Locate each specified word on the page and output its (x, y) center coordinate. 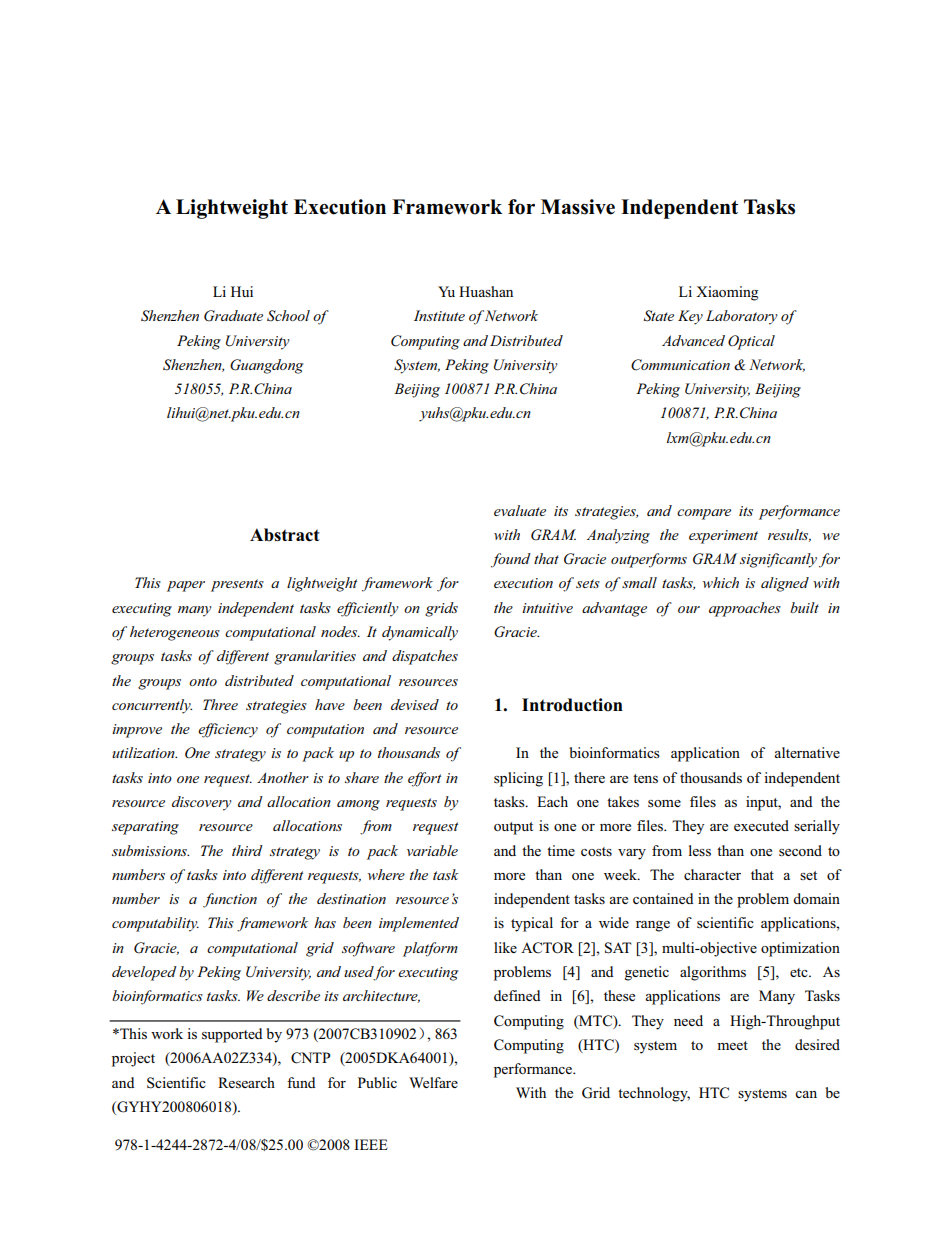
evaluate (520, 510)
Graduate (233, 316)
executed (761, 825)
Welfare (433, 1082)
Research (246, 1082)
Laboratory (742, 317)
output (513, 828)
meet (732, 1045)
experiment (723, 537)
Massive (578, 207)
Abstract (285, 535)
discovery (202, 803)
